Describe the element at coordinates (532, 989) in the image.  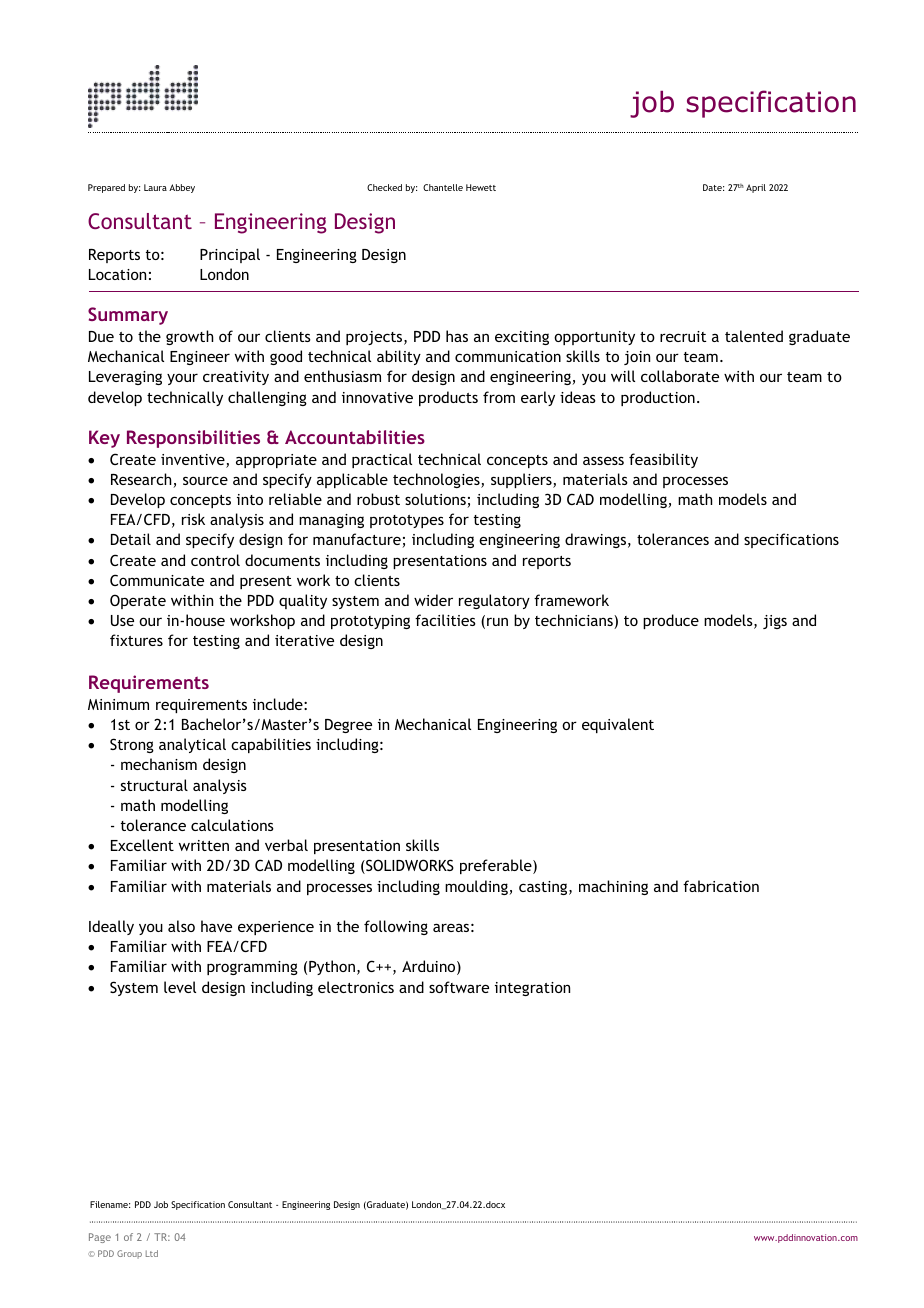
I see `integration` at that location.
